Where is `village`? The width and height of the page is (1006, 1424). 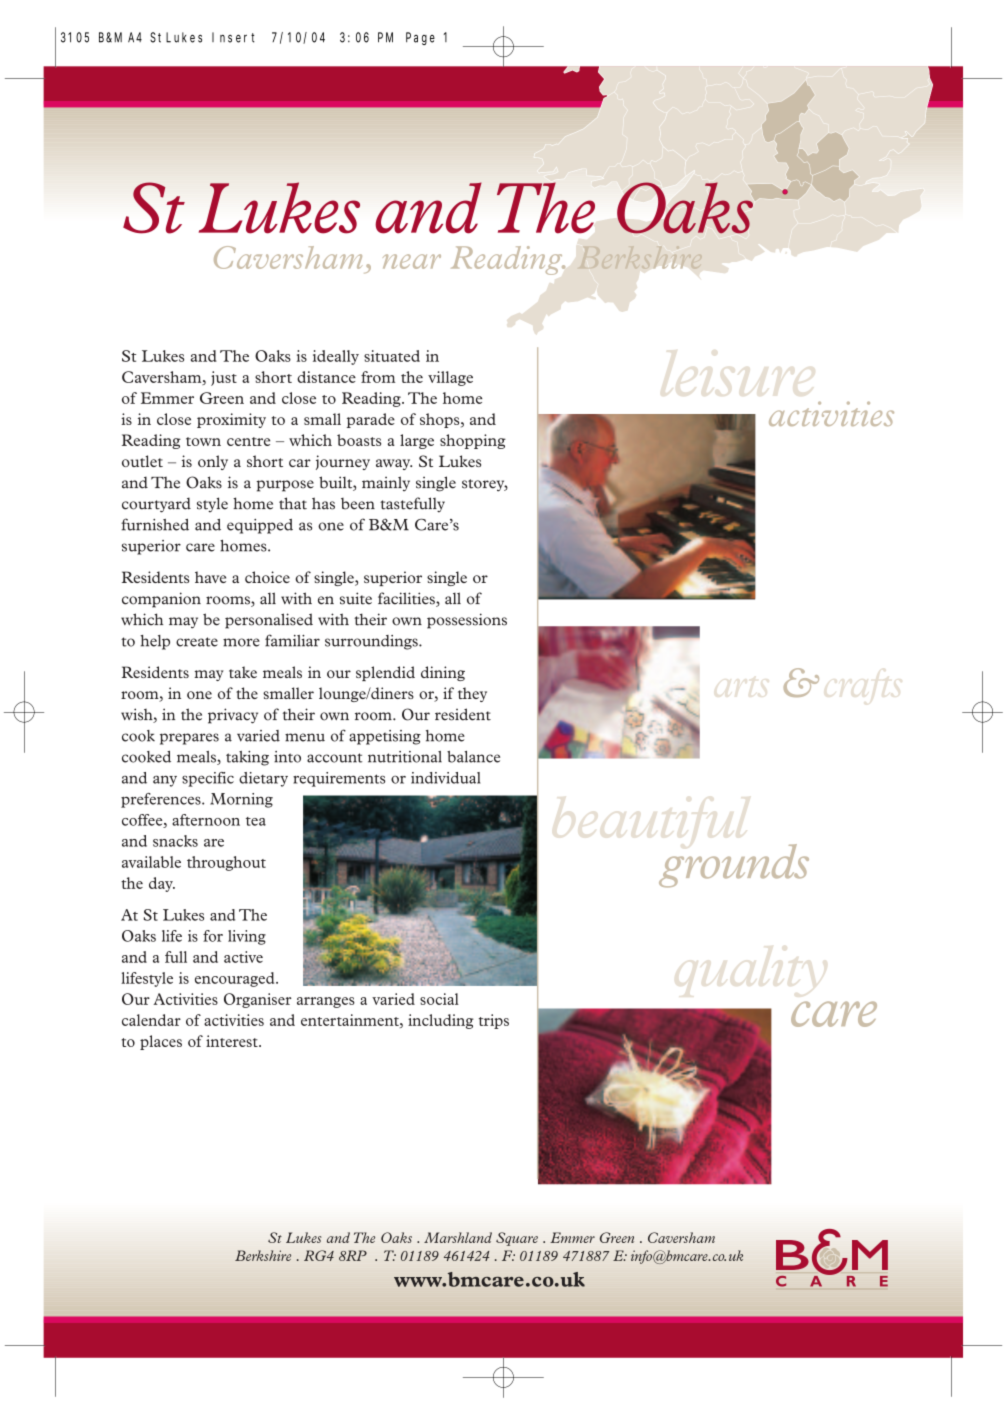
village is located at coordinates (450, 378).
